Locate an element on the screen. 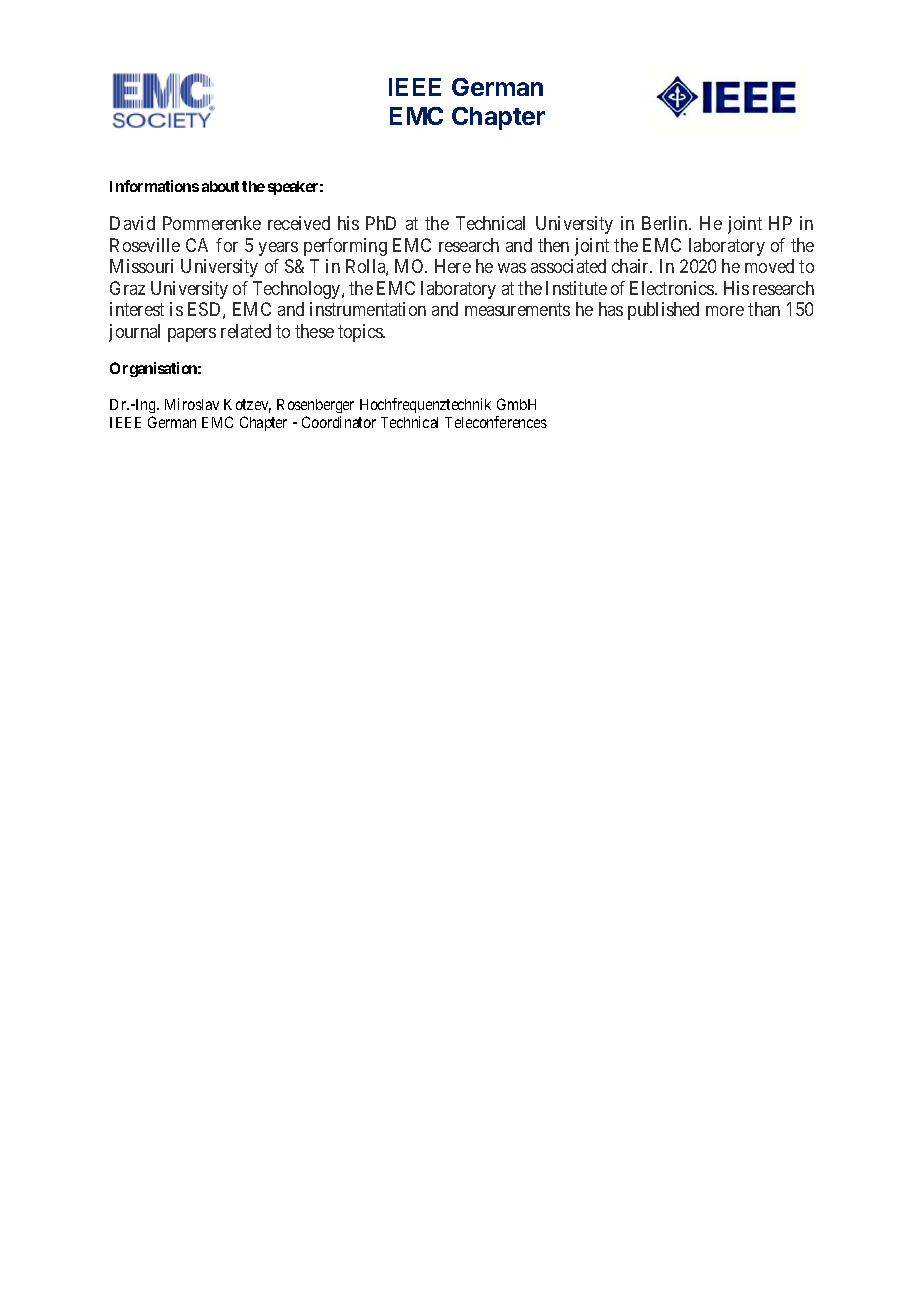 The width and height of the screenshot is (924, 1308). published is located at coordinates (663, 311).
